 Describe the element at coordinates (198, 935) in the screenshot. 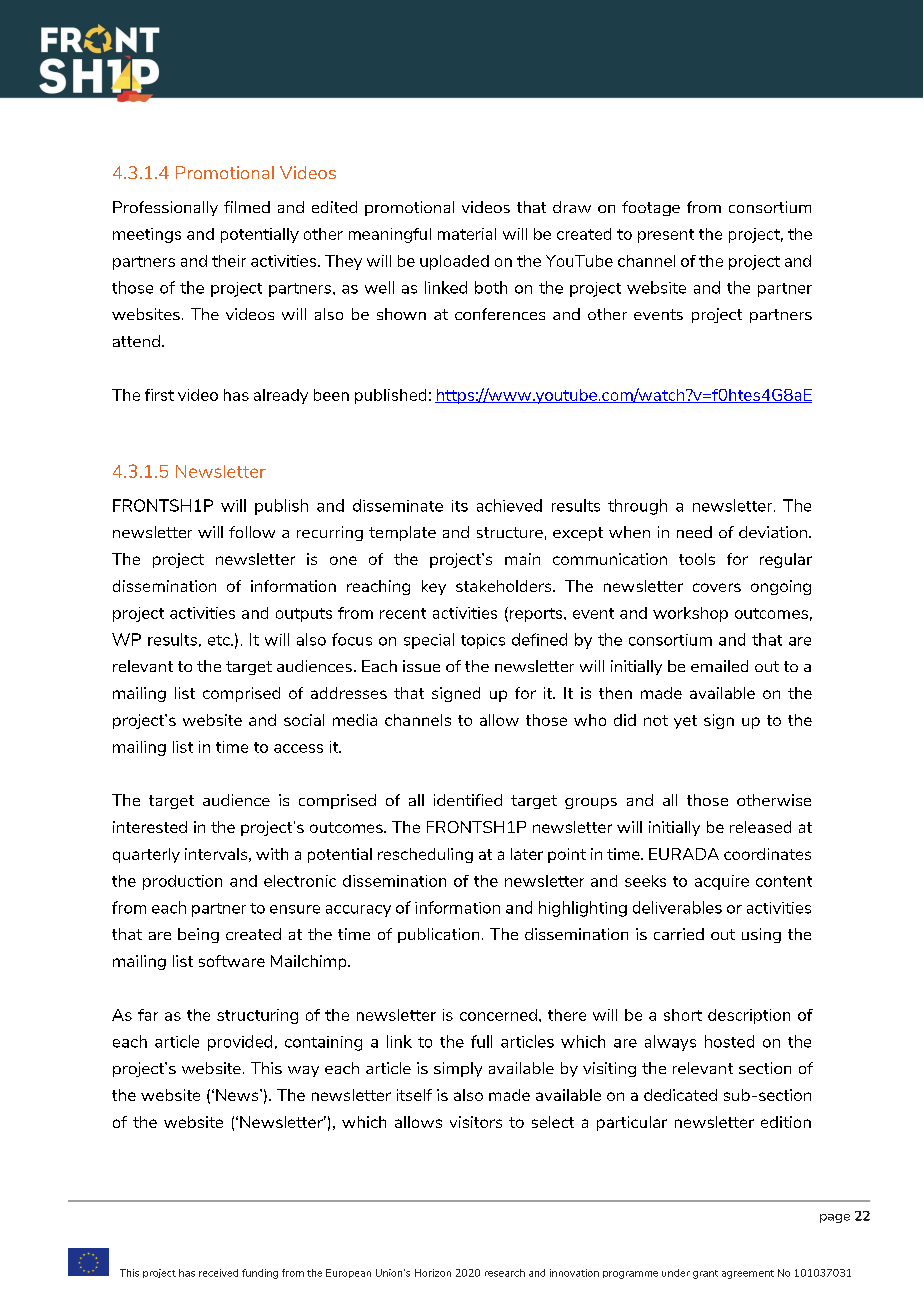

I see `being` at that location.
